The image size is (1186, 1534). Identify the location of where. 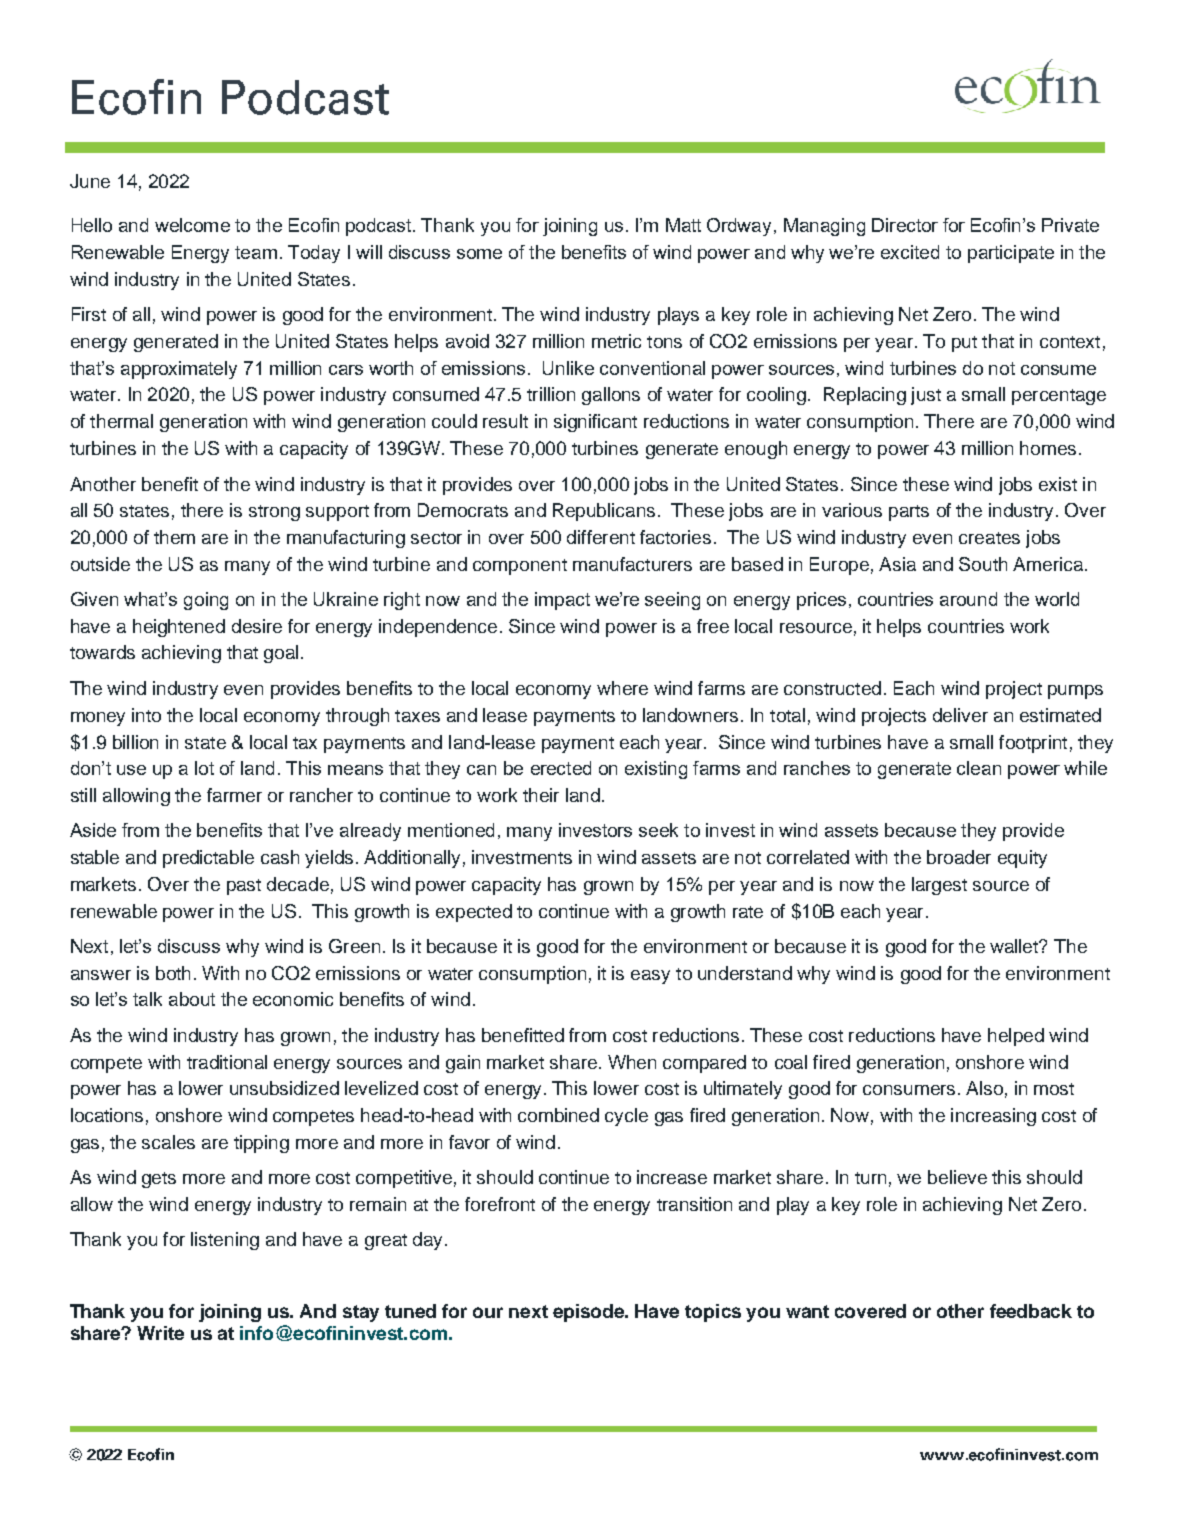
(622, 688).
